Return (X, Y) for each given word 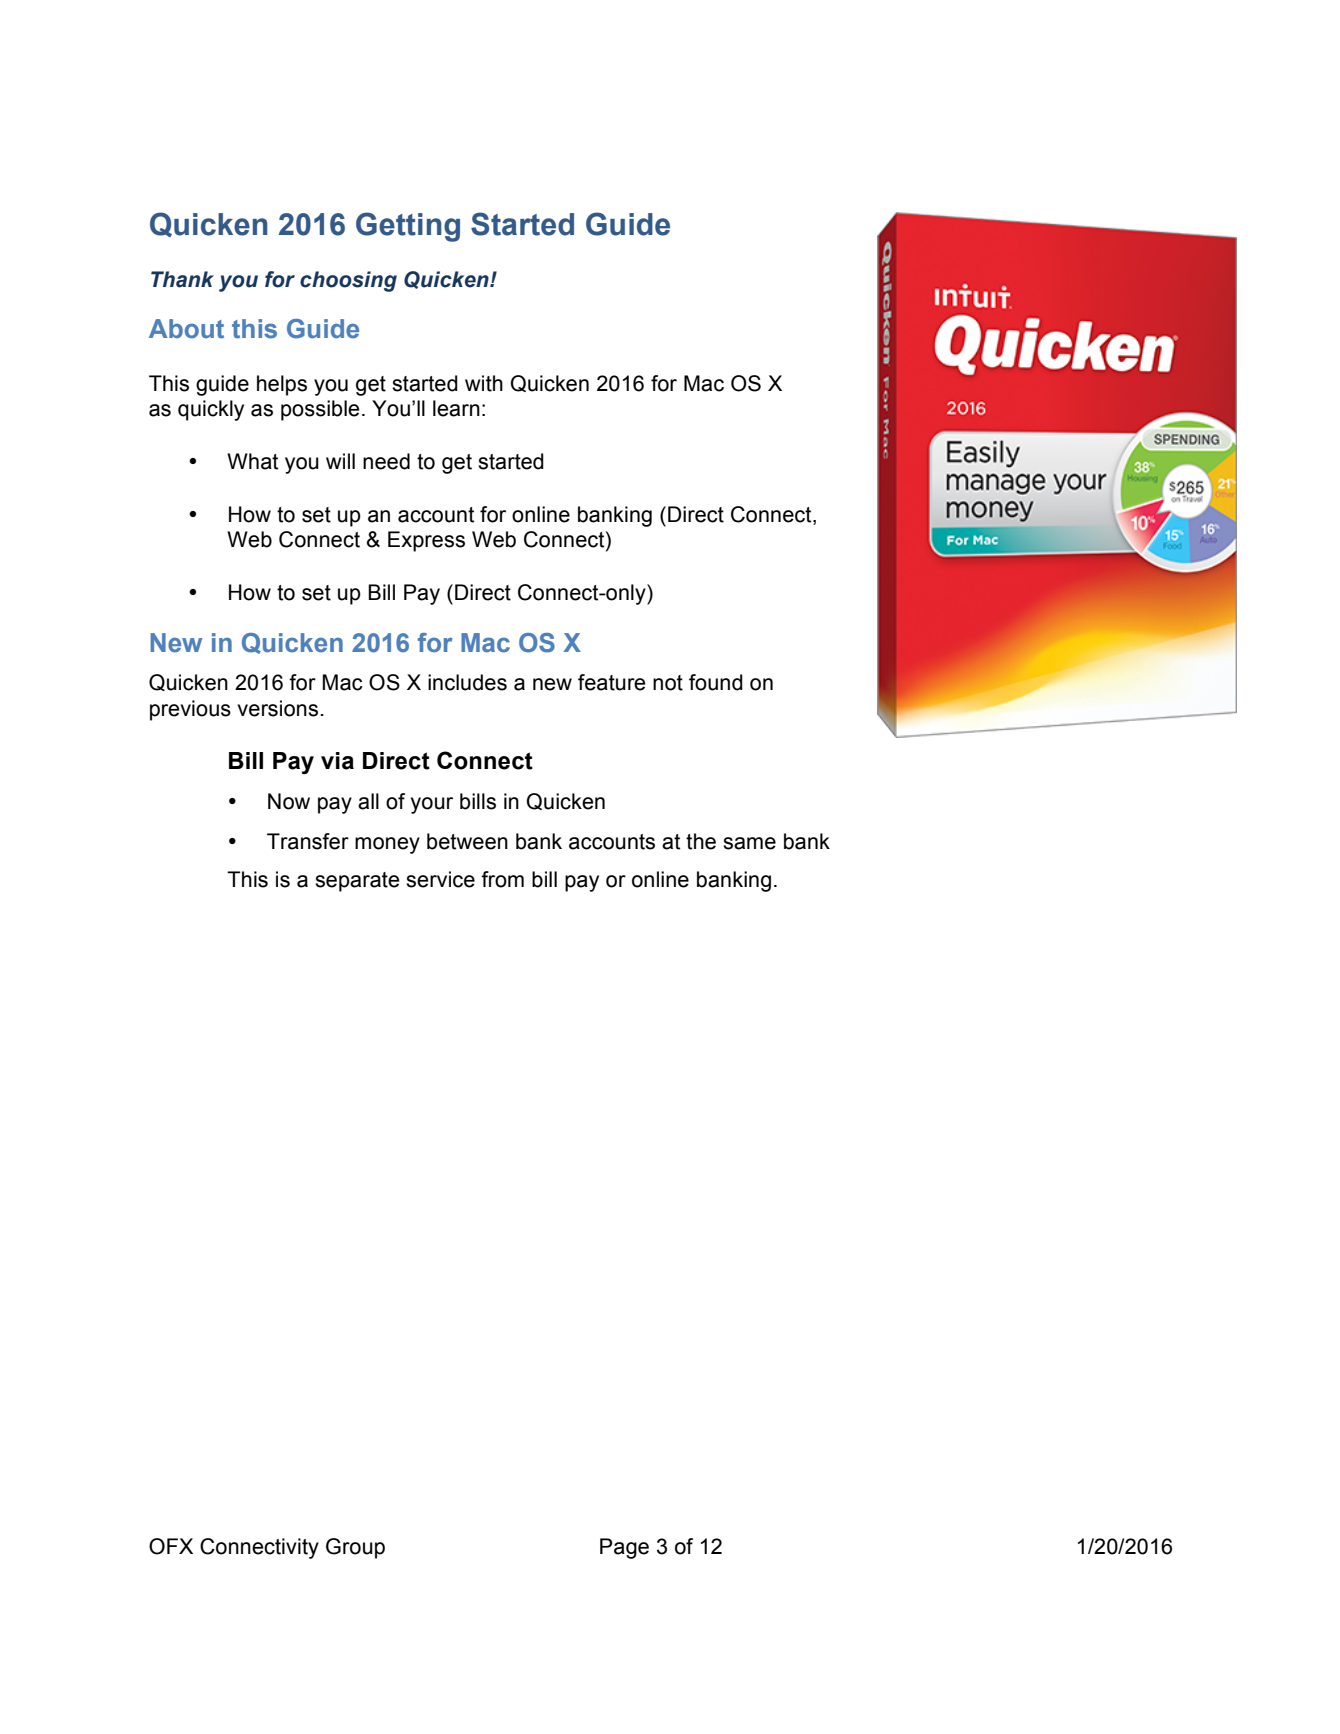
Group (355, 1548)
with (484, 383)
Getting (408, 227)
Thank (182, 279)
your (432, 805)
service (440, 879)
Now (289, 801)
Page (624, 1548)
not (668, 683)
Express (426, 541)
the (701, 841)
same (749, 843)
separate (357, 882)
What (252, 461)
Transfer (308, 841)
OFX (171, 1546)
